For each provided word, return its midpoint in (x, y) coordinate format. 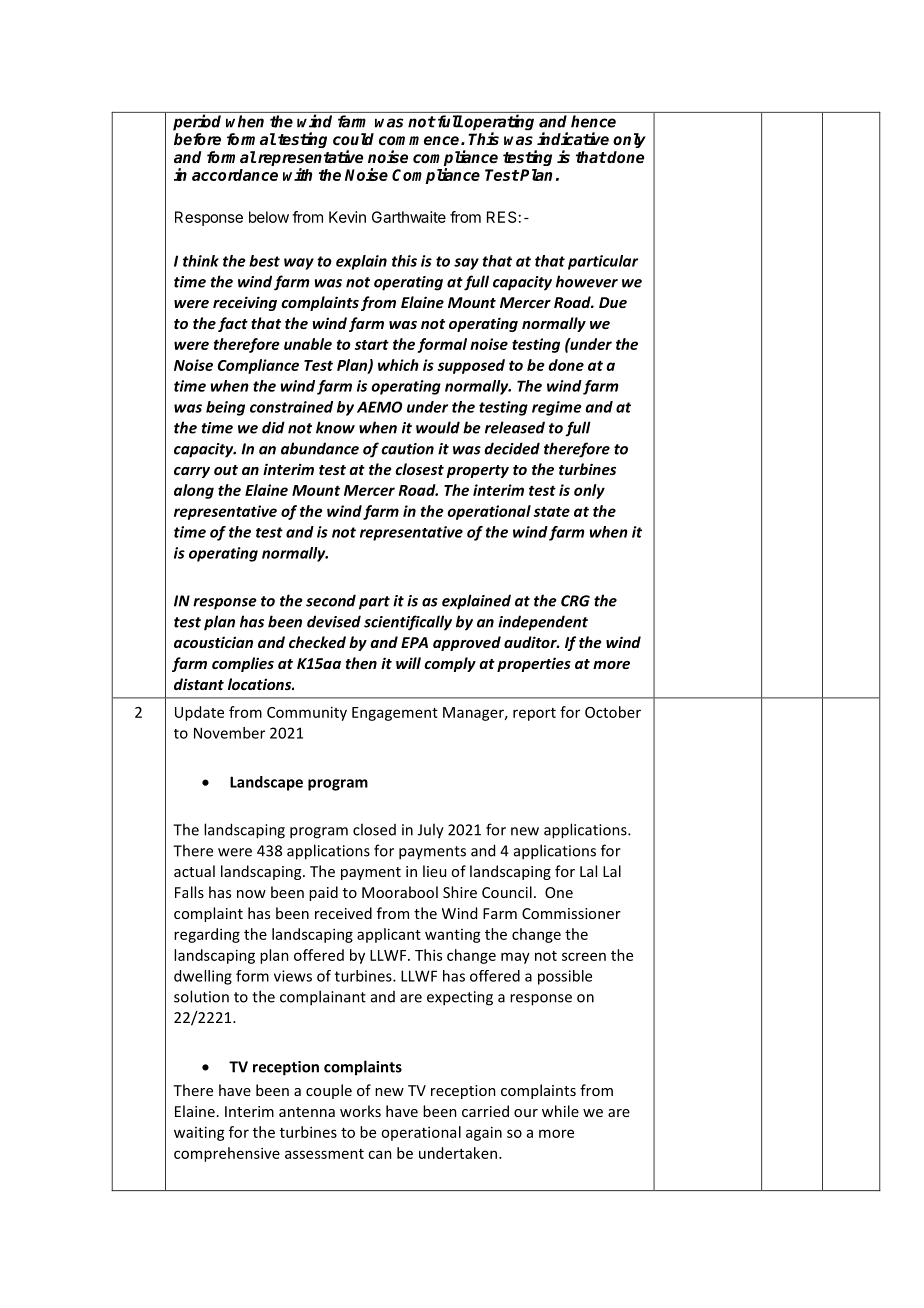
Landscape (266, 783)
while (560, 1111)
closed (374, 829)
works (360, 1111)
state (552, 512)
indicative (573, 138)
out (226, 470)
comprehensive (227, 1154)
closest (419, 469)
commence (420, 140)
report (534, 714)
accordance (235, 175)
